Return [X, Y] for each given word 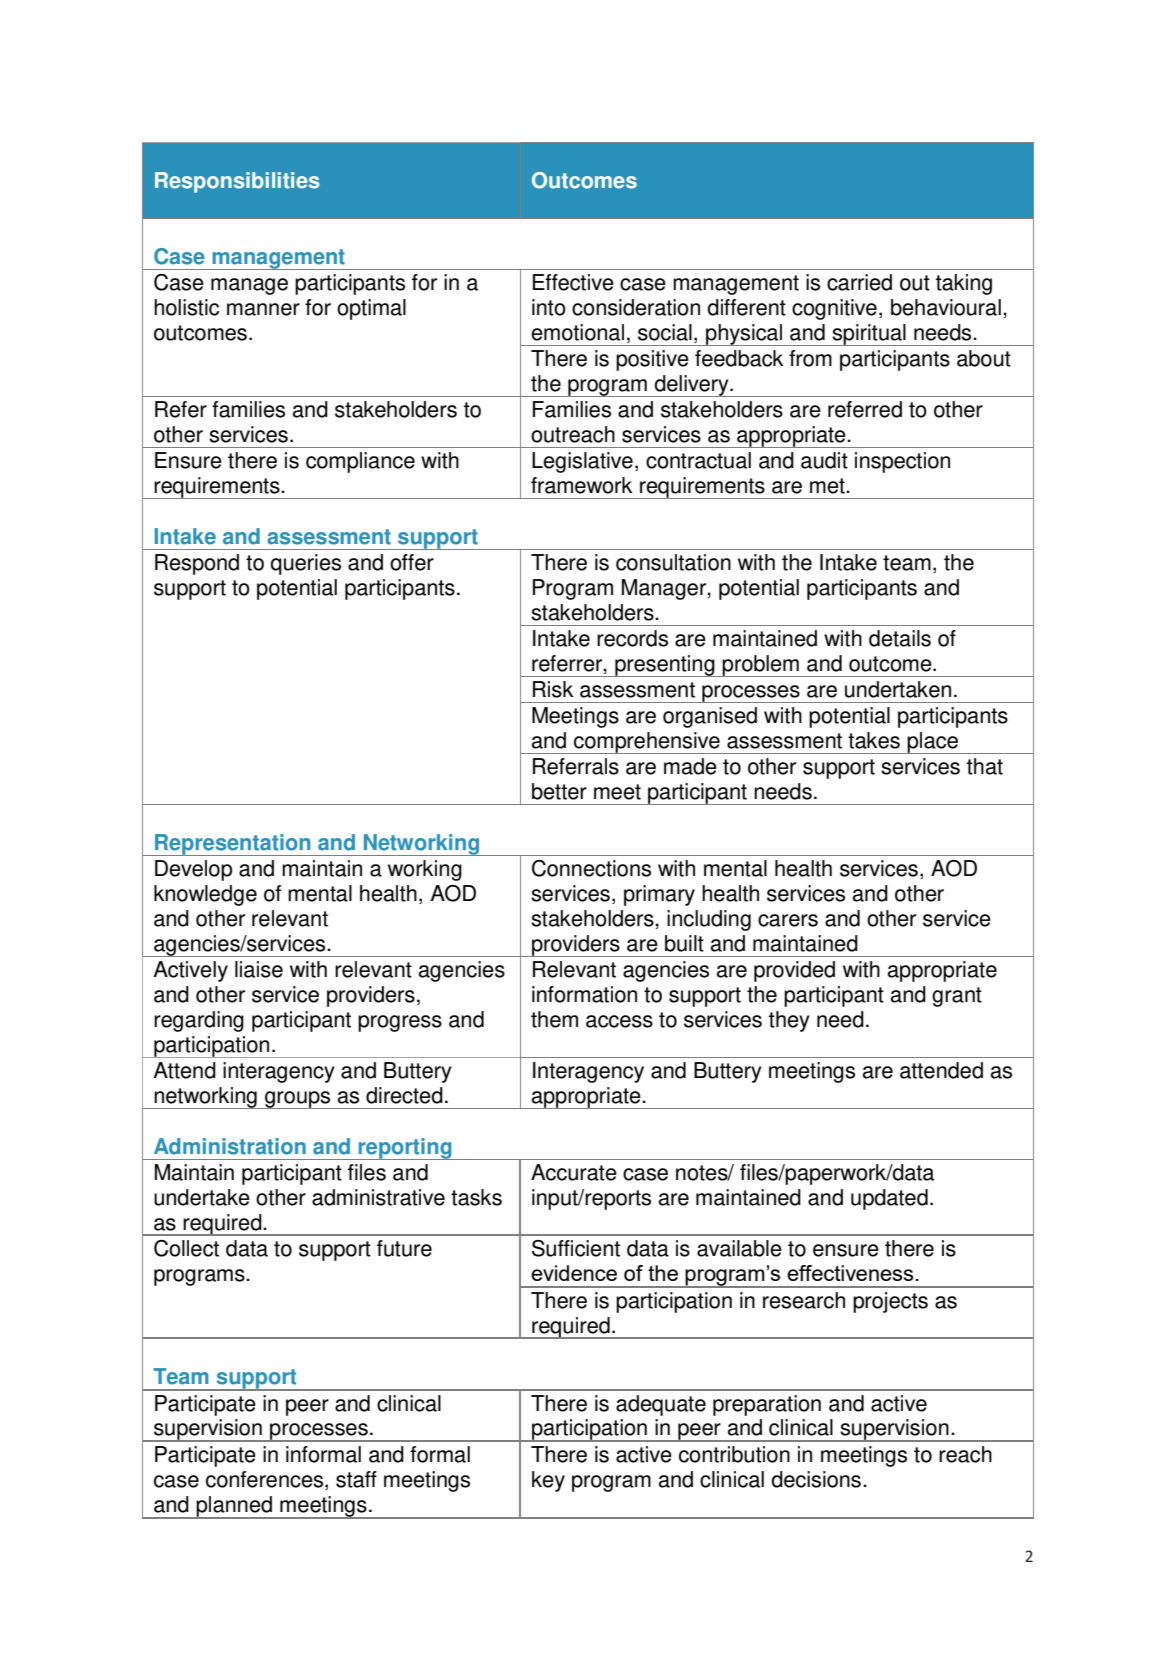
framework [581, 485]
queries [305, 564]
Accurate [574, 1172]
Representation [233, 845]
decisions [816, 1479]
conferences [266, 1480]
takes [874, 740]
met [828, 486]
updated [889, 1199]
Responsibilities [237, 182]
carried [859, 282]
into [549, 307]
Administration [230, 1146]
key [548, 1481]
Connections [591, 868]
